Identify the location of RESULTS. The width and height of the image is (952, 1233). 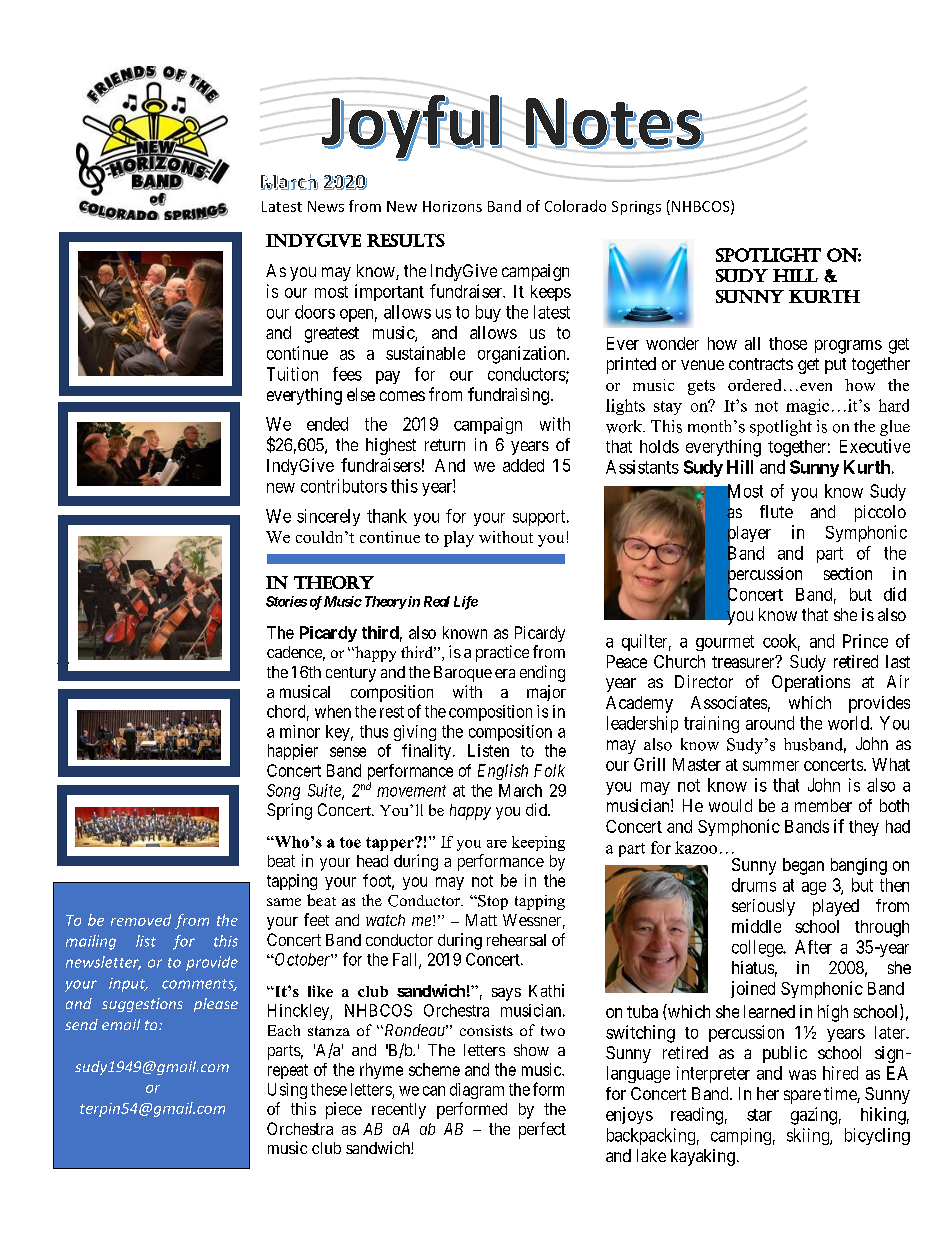
(406, 240).
